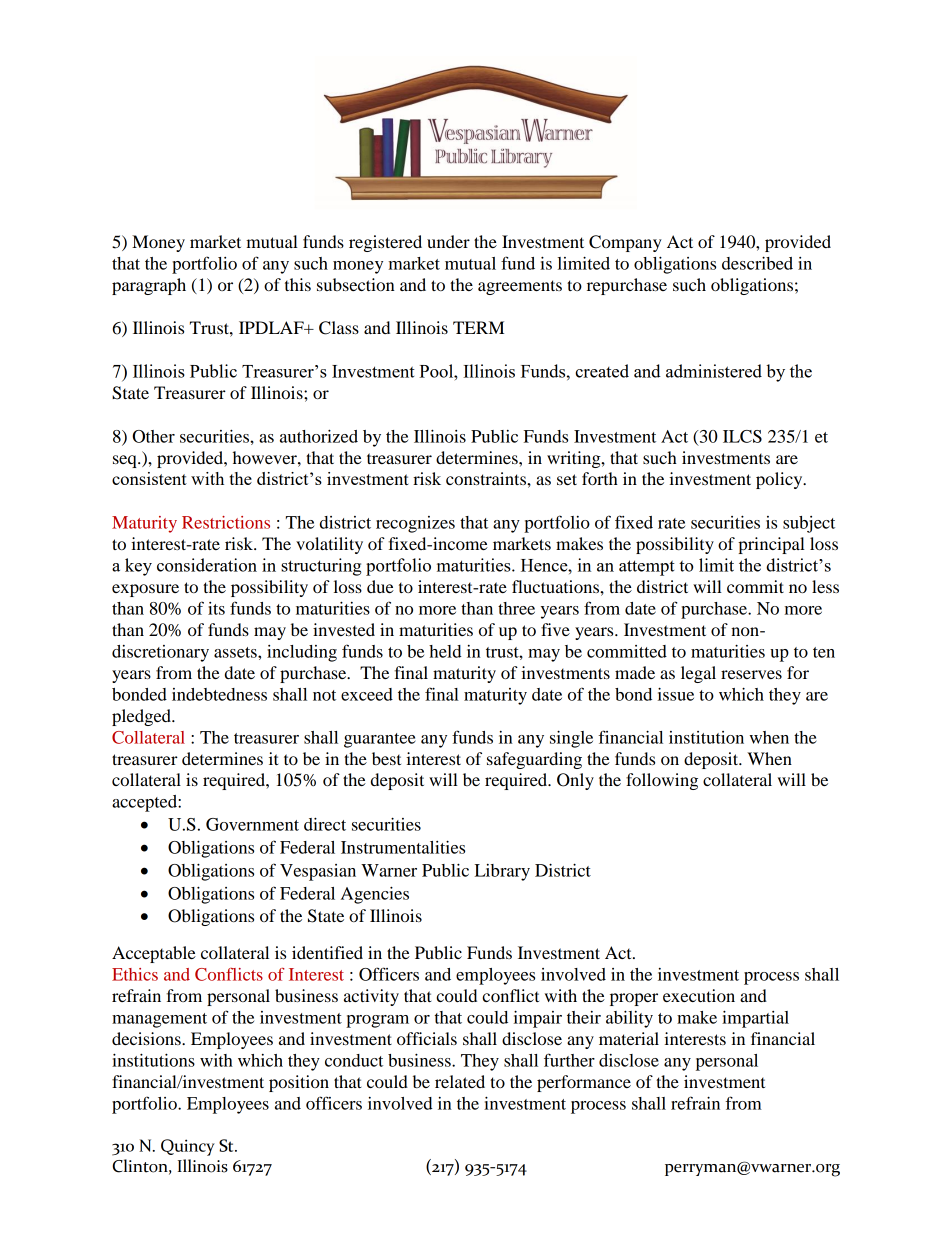 This document has width=952, height=1233. Describe the element at coordinates (448, 241) in the document. I see `under` at that location.
